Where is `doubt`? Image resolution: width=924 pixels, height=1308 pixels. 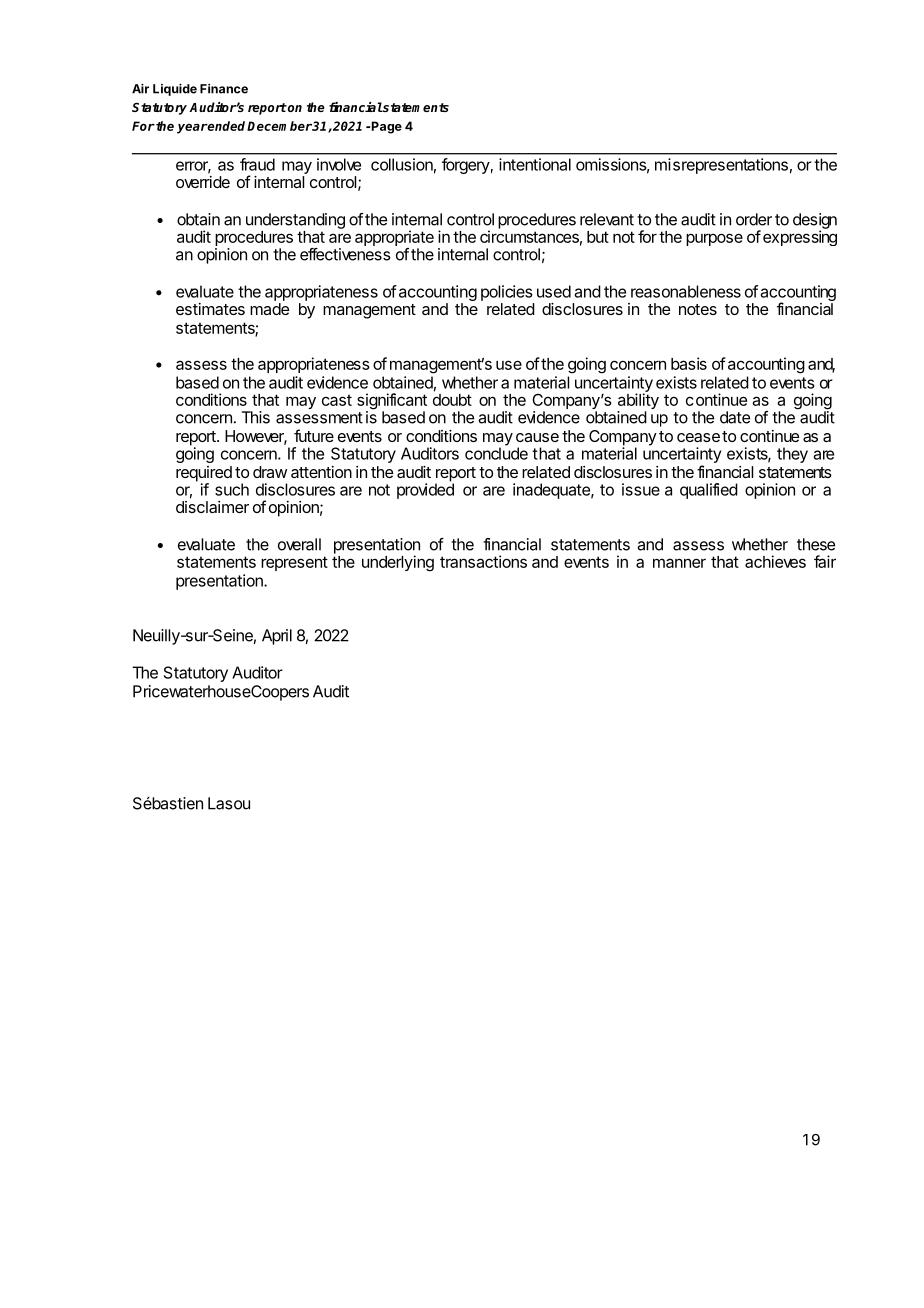 doubt is located at coordinates (452, 400).
